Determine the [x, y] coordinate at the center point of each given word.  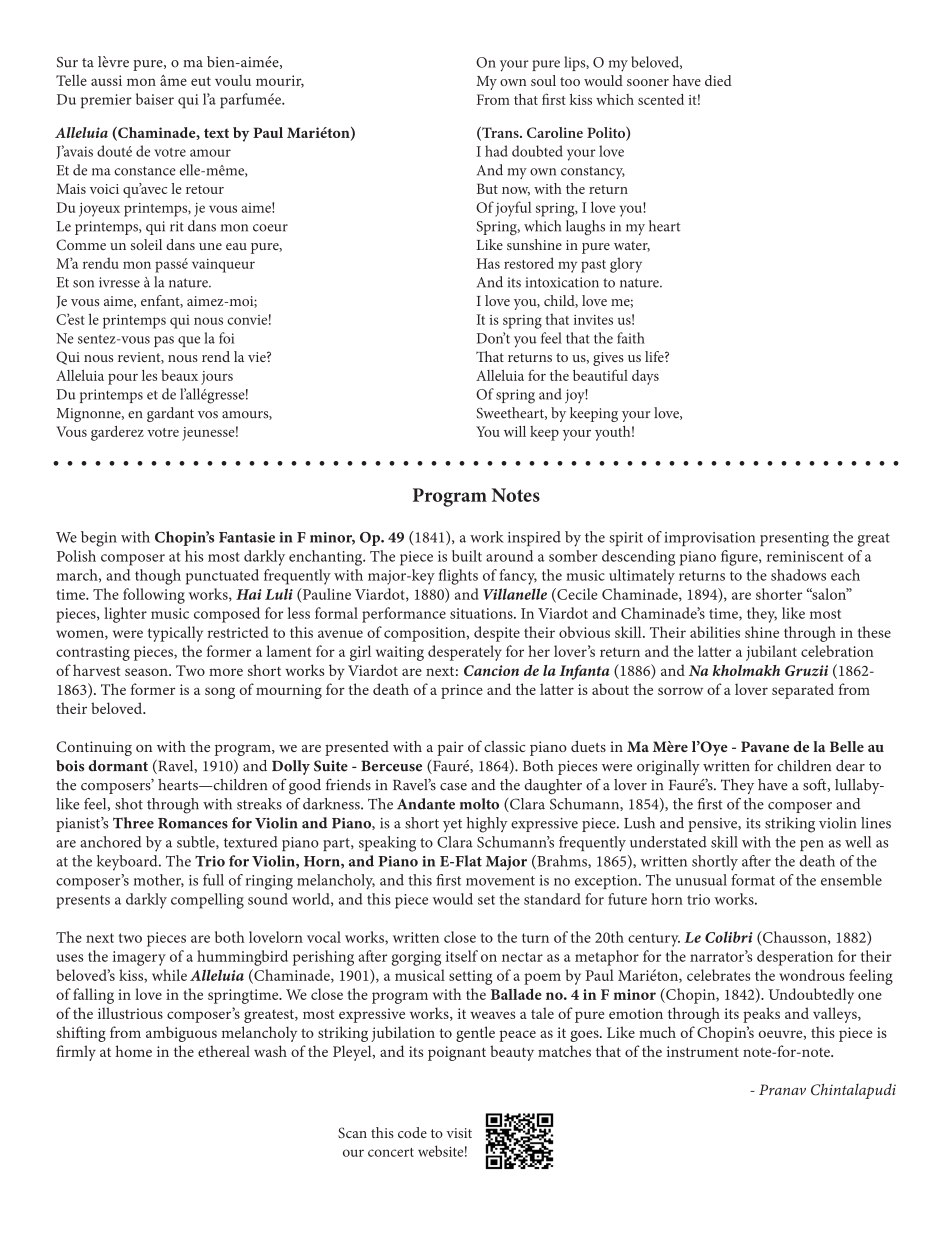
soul [543, 80]
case [453, 787]
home [134, 1051]
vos [208, 415]
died [718, 80]
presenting [794, 539]
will [515, 431]
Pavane [765, 746]
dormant [118, 766]
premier [106, 101]
